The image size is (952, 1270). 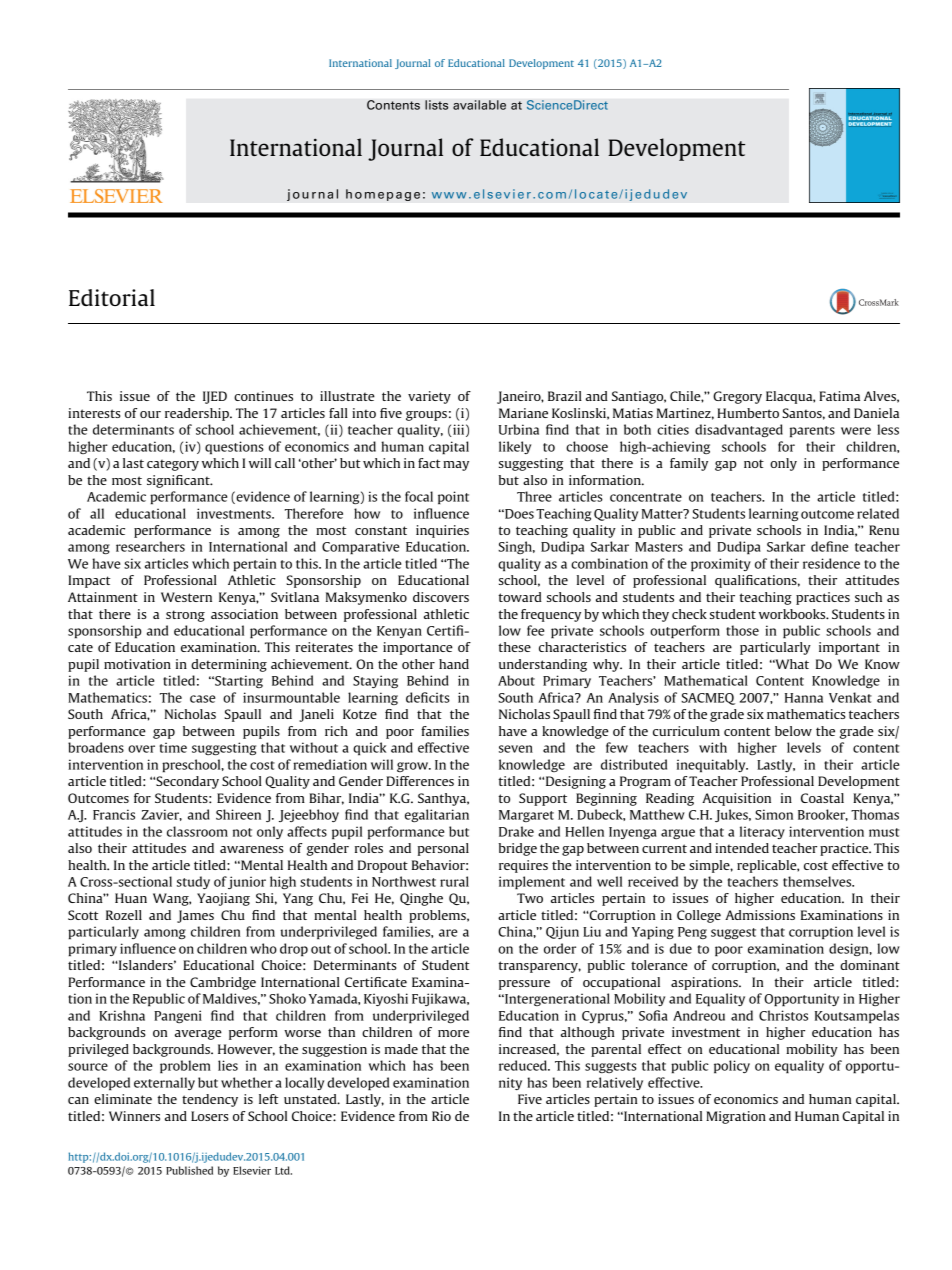 What do you see at coordinates (479, 105) in the image?
I see `available` at bounding box center [479, 105].
